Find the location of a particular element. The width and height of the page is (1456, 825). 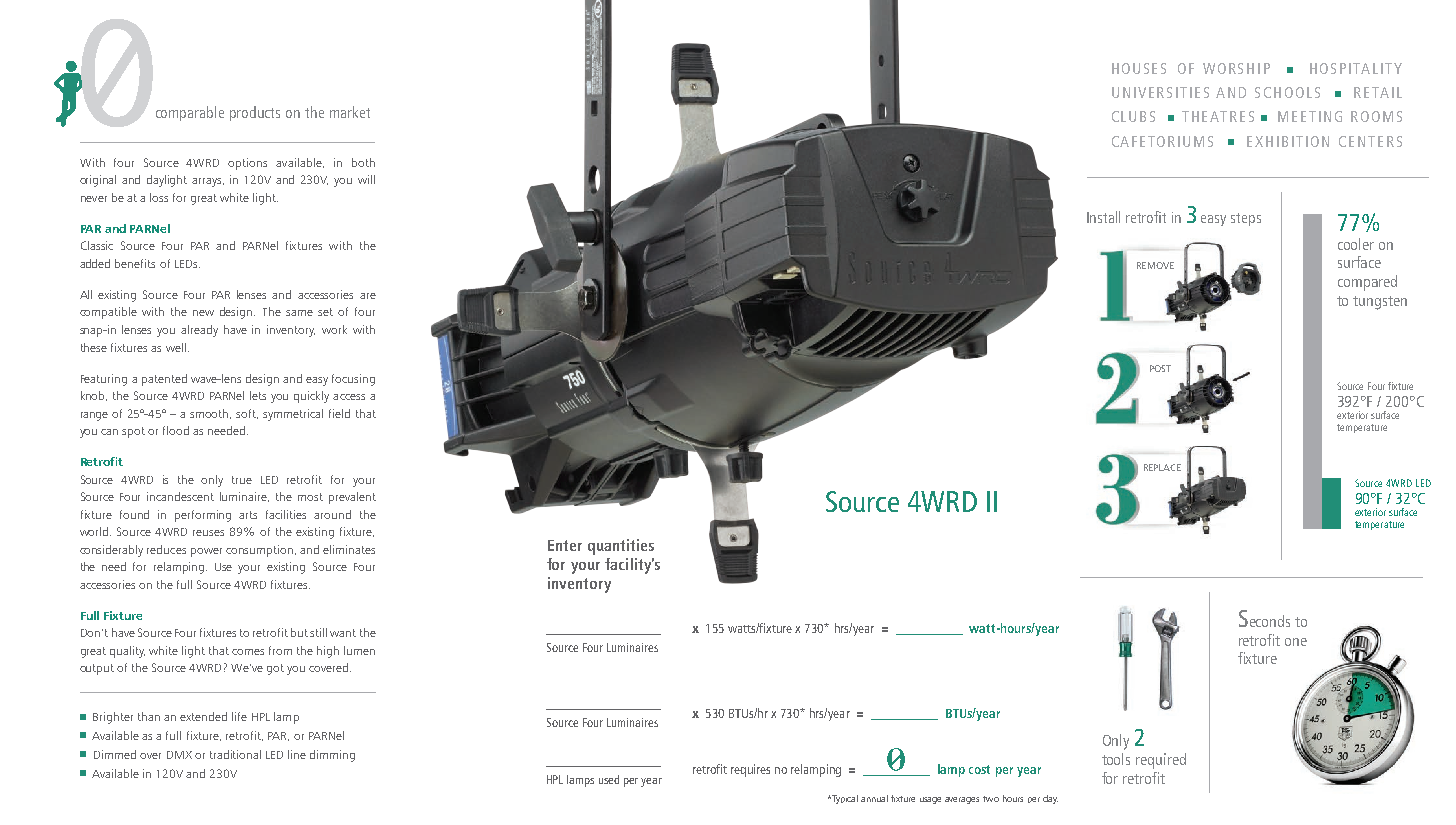

requires is located at coordinates (750, 770).
